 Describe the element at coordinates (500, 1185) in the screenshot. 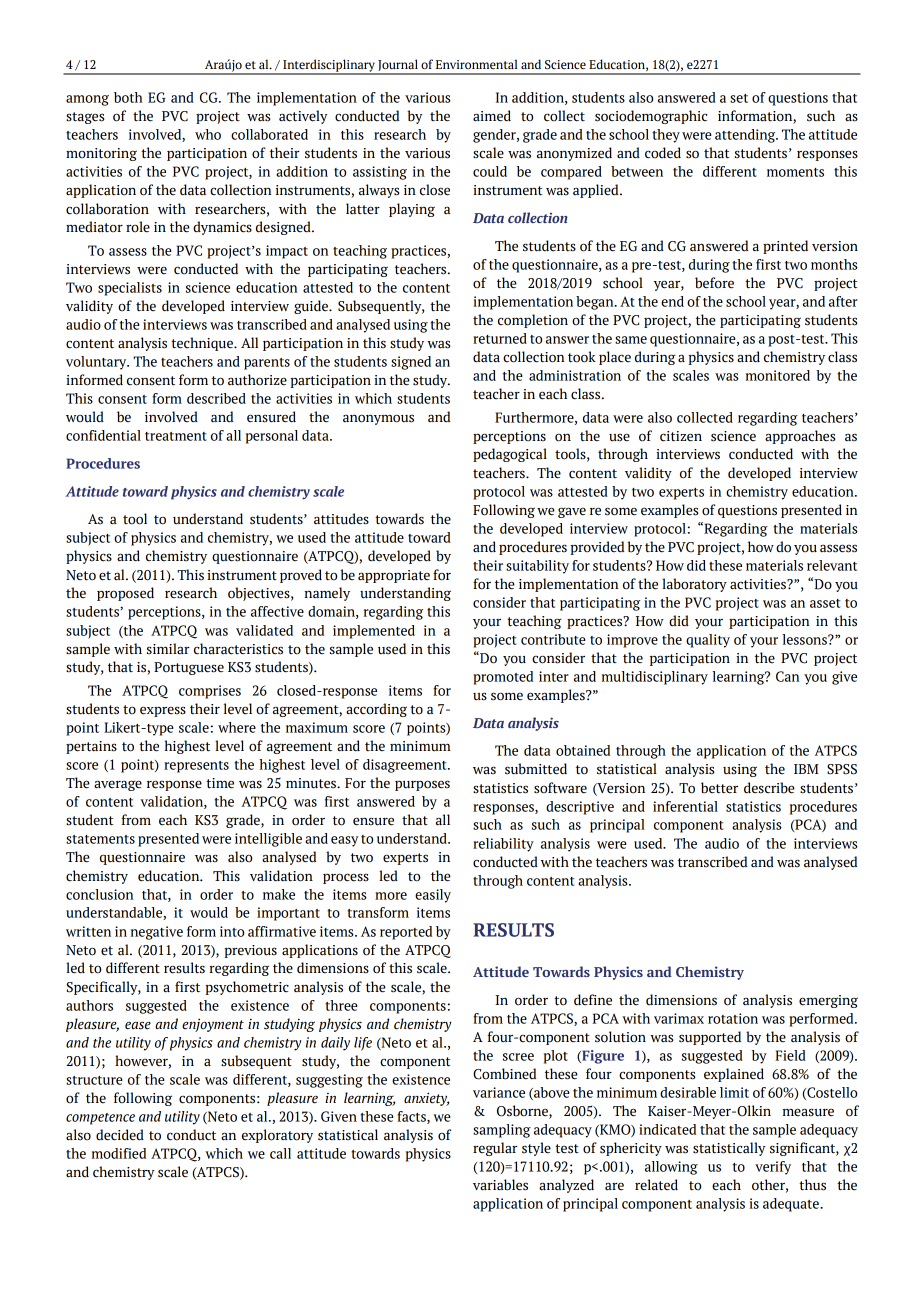

I see `variables` at that location.
